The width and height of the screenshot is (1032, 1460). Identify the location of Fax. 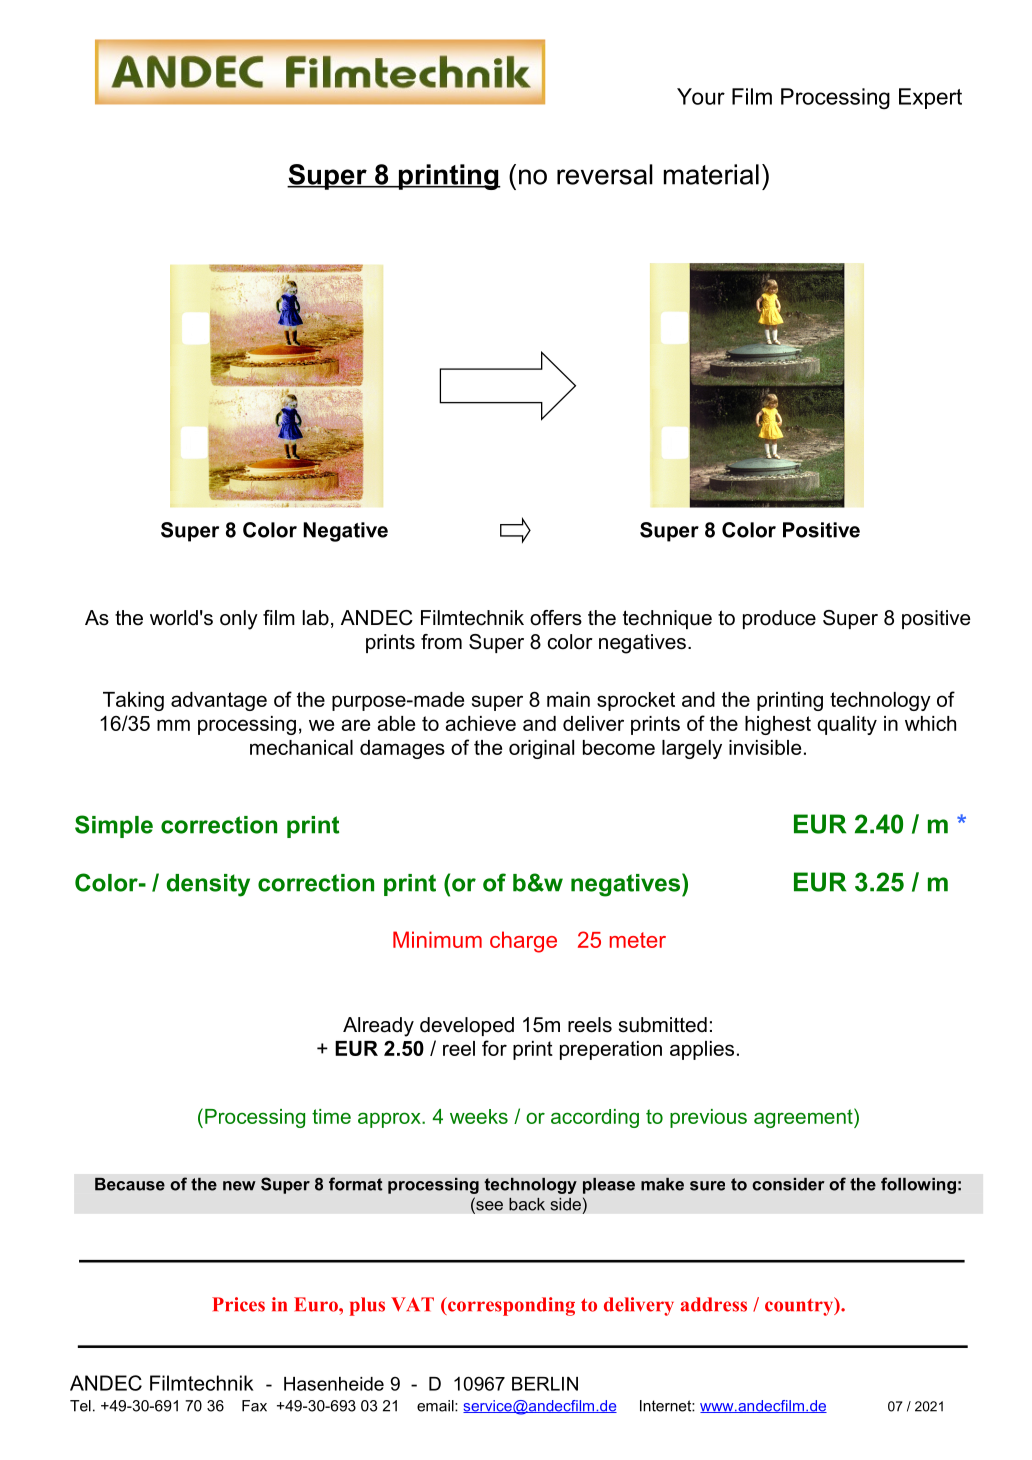
(254, 1406).
